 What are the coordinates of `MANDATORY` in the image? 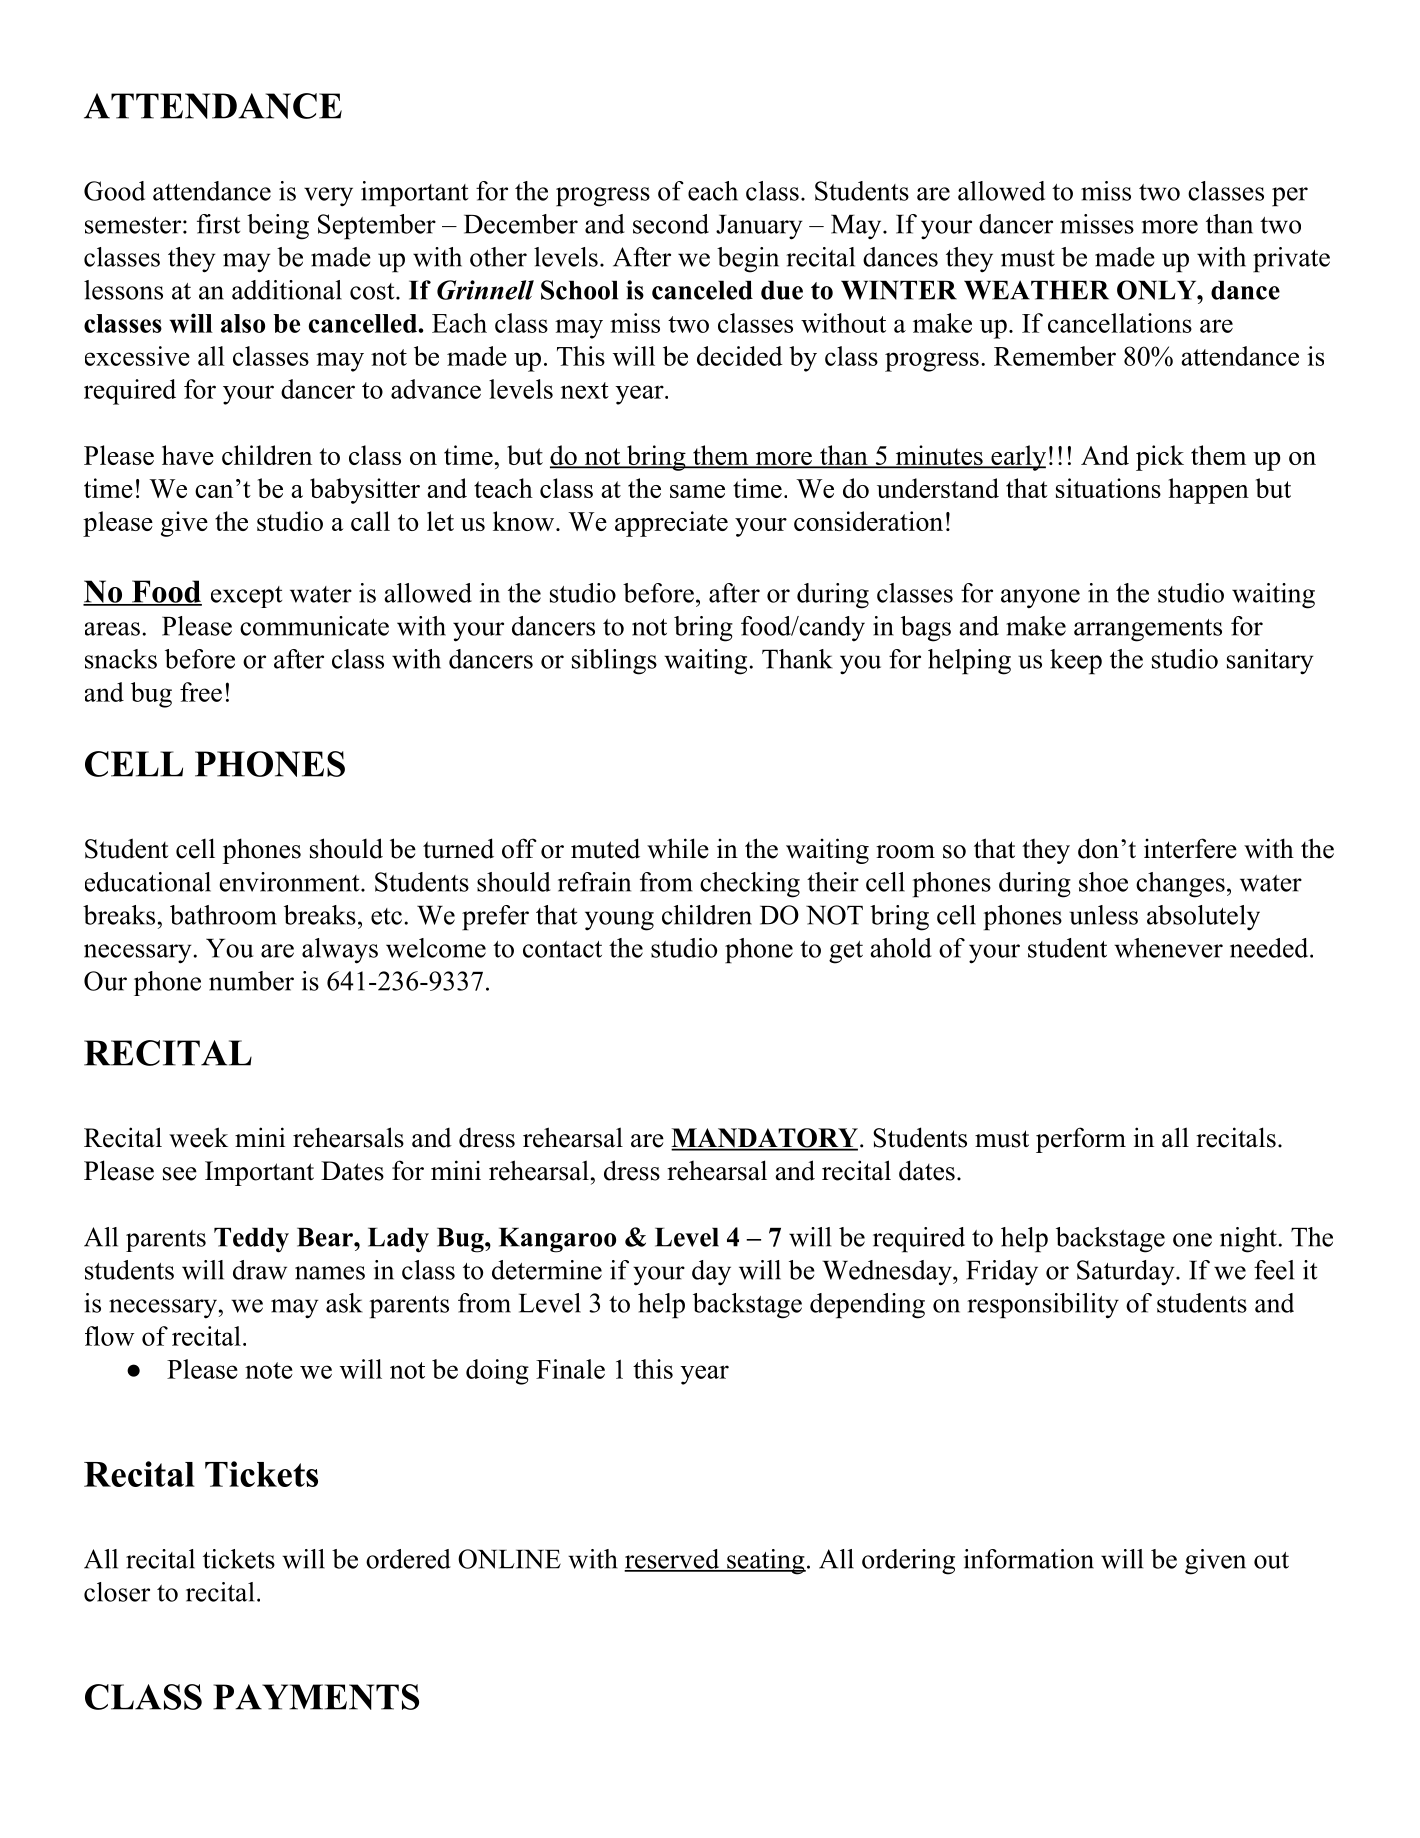 It's located at (764, 1139).
